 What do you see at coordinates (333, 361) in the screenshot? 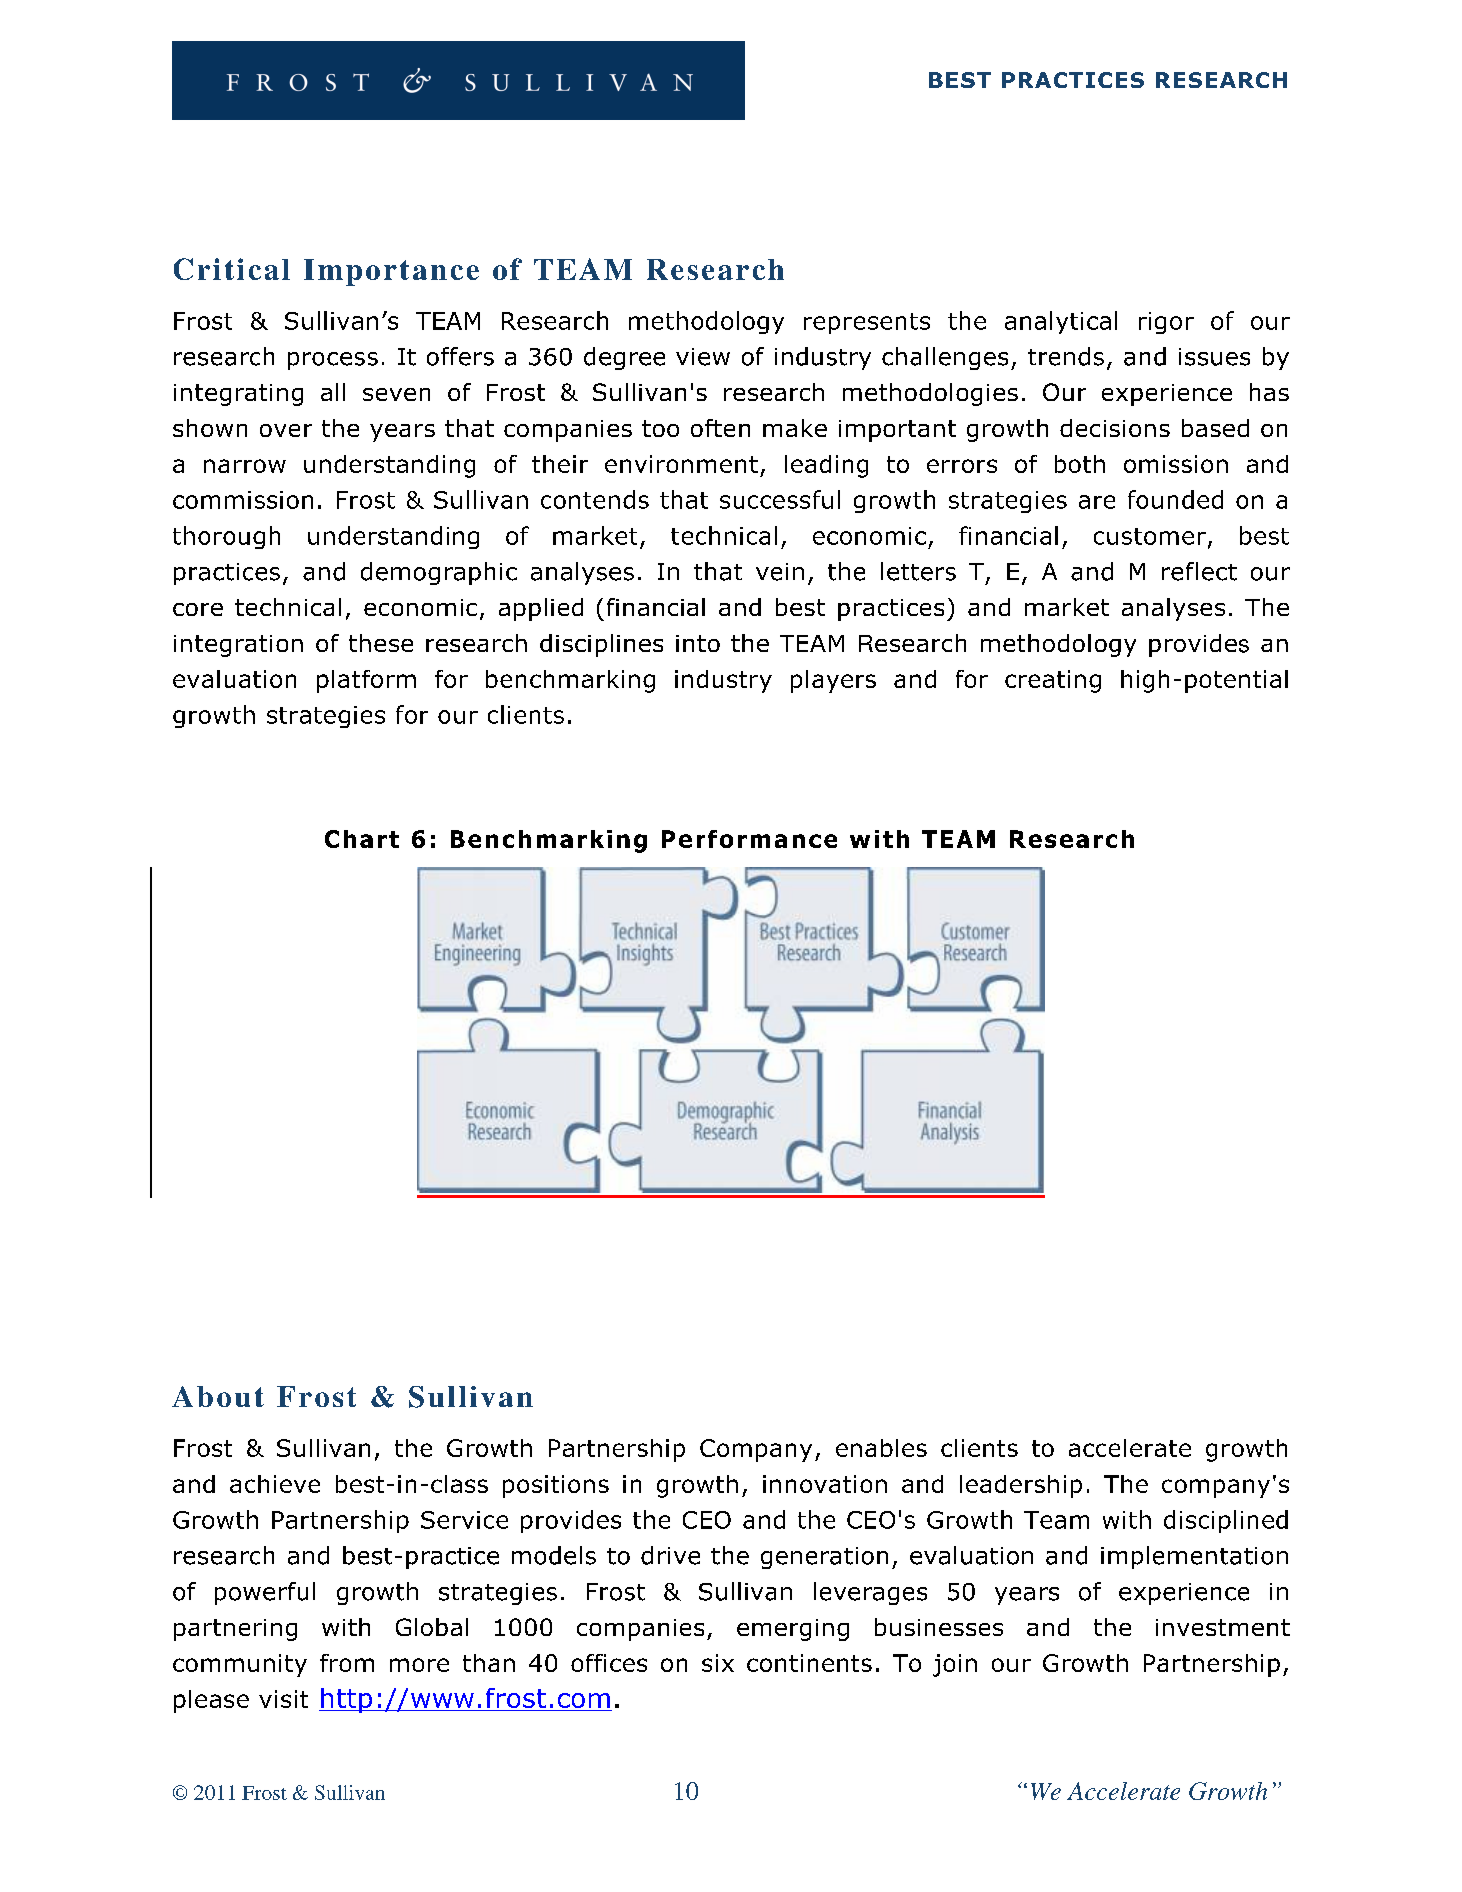
I see `process` at bounding box center [333, 361].
